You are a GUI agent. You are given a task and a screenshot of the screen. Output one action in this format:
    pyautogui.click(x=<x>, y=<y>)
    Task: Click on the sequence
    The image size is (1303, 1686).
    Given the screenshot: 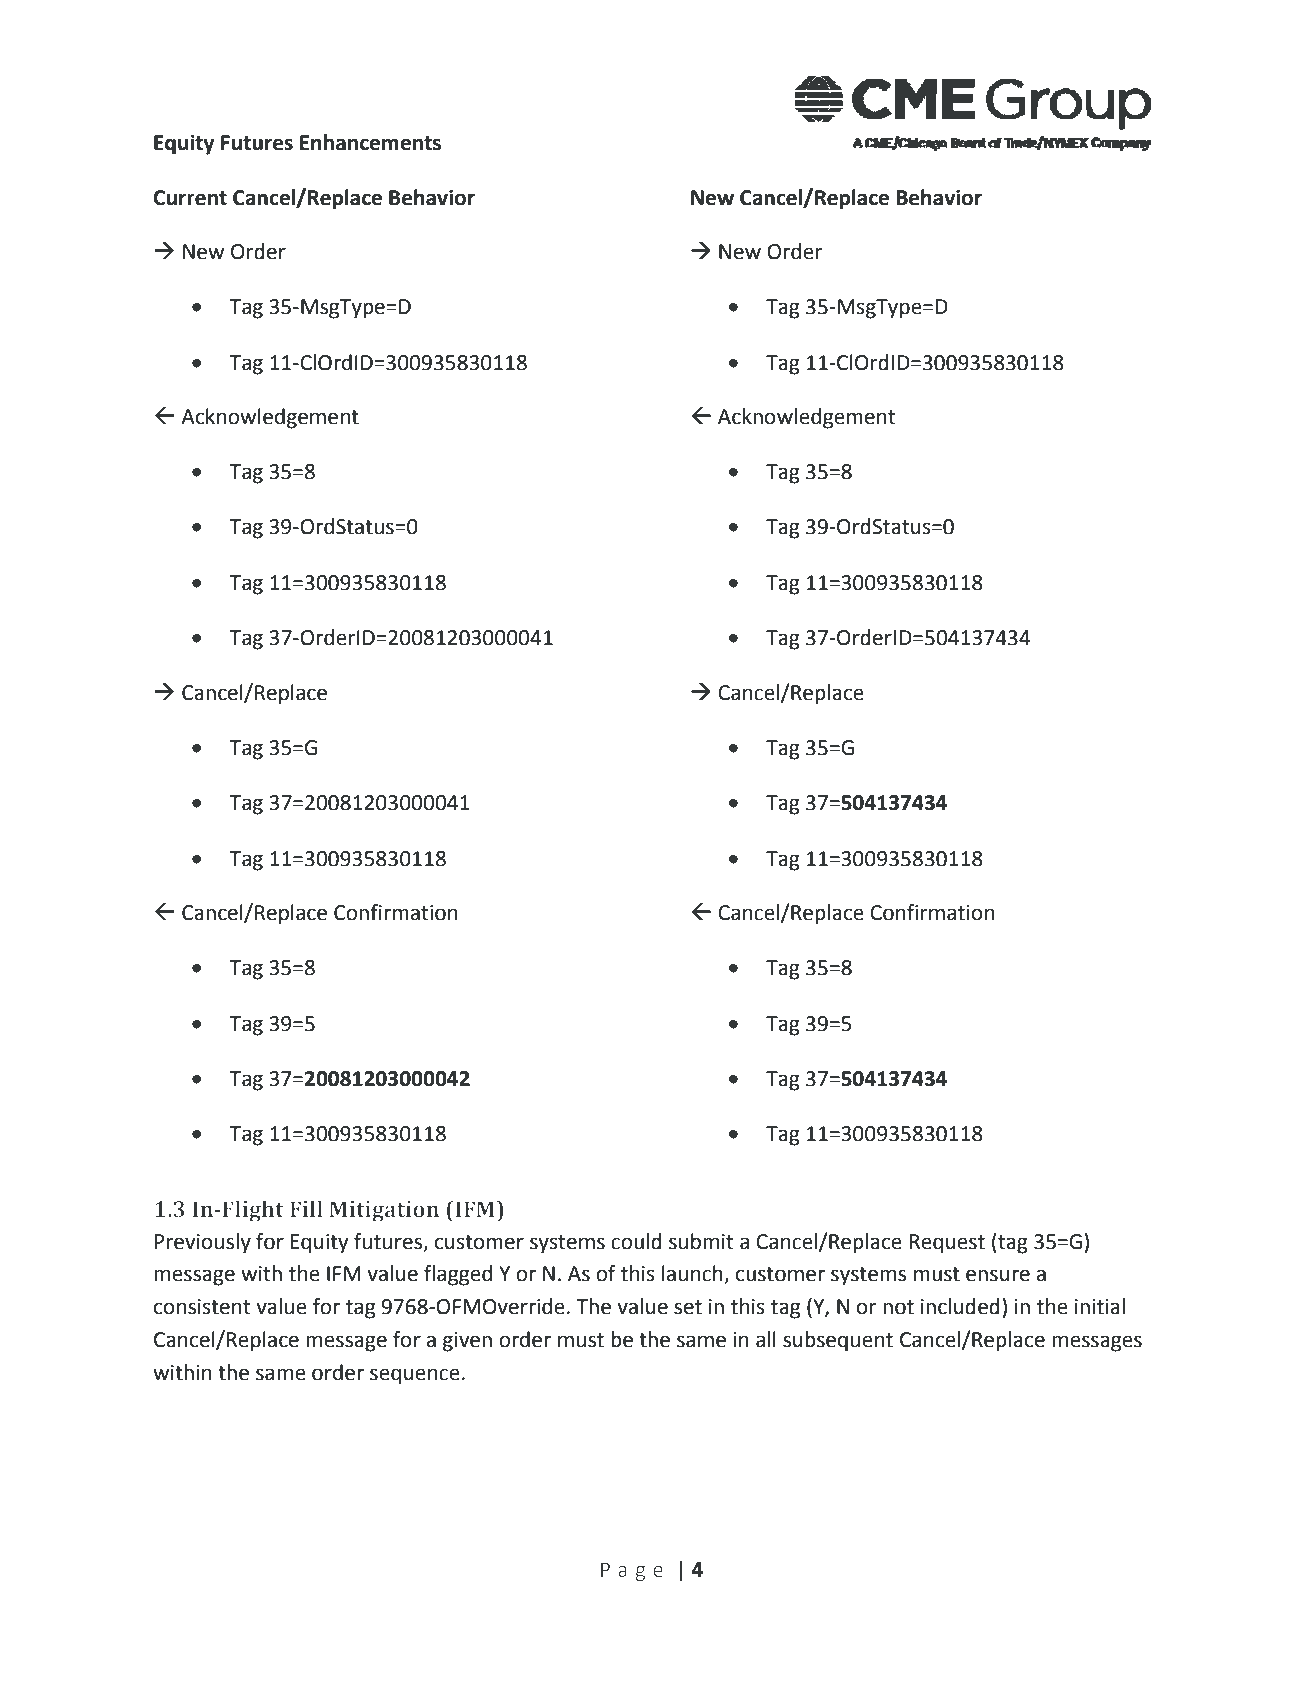 What is the action you would take?
    pyautogui.click(x=415, y=1376)
